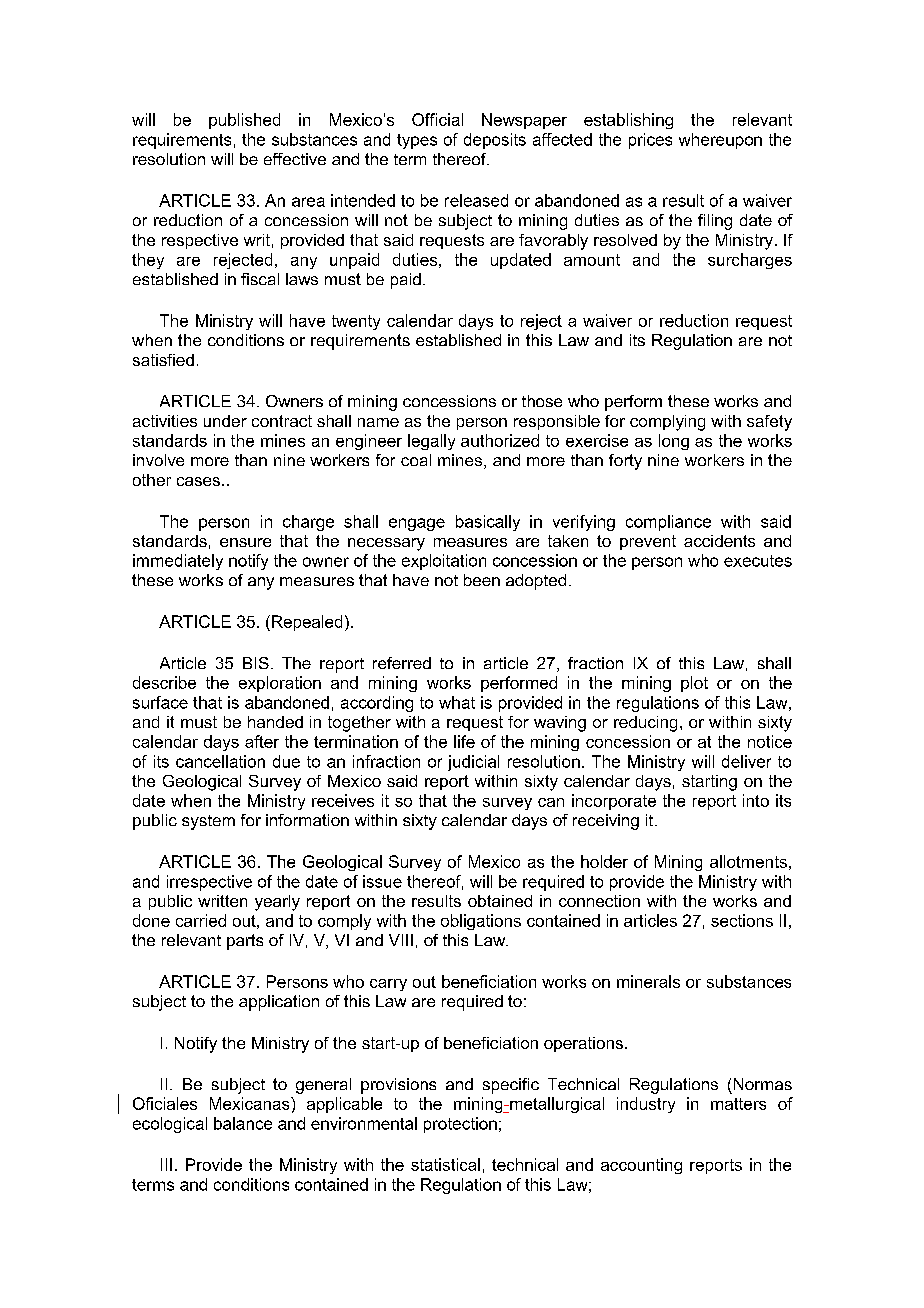 The width and height of the screenshot is (924, 1308). What do you see at coordinates (742, 920) in the screenshot?
I see `sections` at bounding box center [742, 920].
